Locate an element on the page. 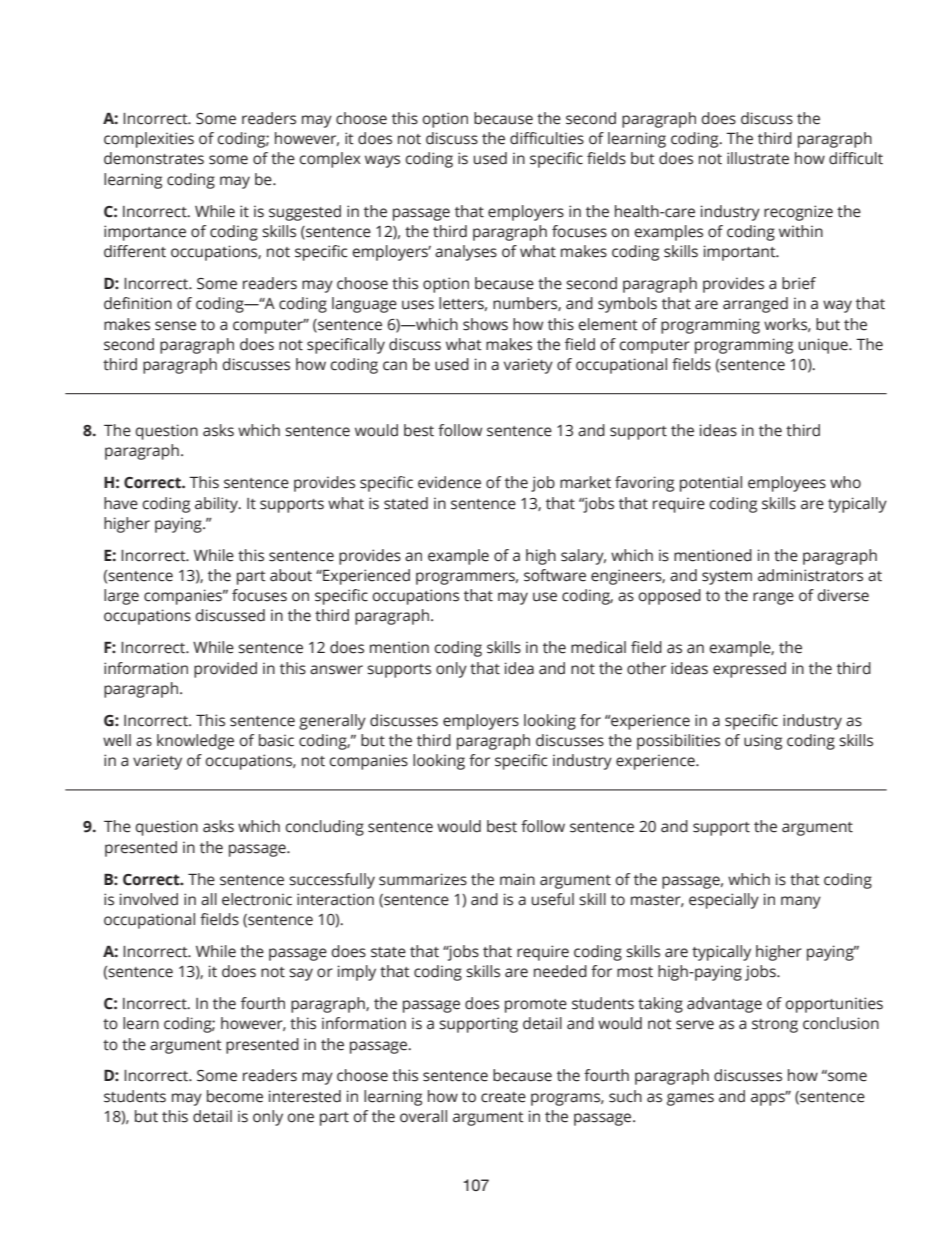  ability is located at coordinates (217, 505).
